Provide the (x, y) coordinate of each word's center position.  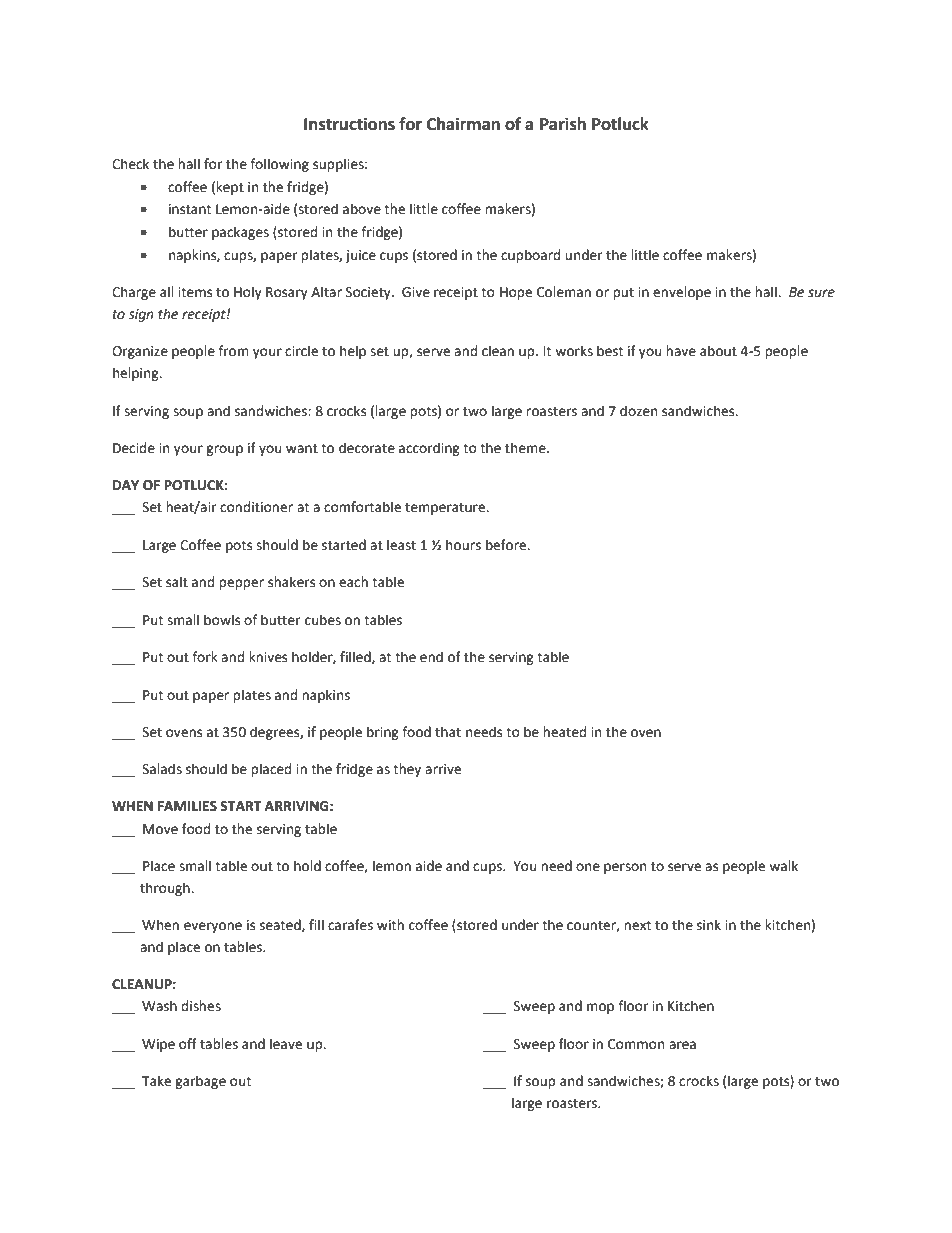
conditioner (256, 507)
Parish (563, 124)
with (390, 925)
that (448, 732)
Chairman (463, 124)
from (233, 351)
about (718, 351)
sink (709, 925)
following (279, 165)
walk (783, 866)
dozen (638, 411)
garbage (200, 1082)
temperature (446, 509)
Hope (516, 293)
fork (205, 657)
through (166, 889)
